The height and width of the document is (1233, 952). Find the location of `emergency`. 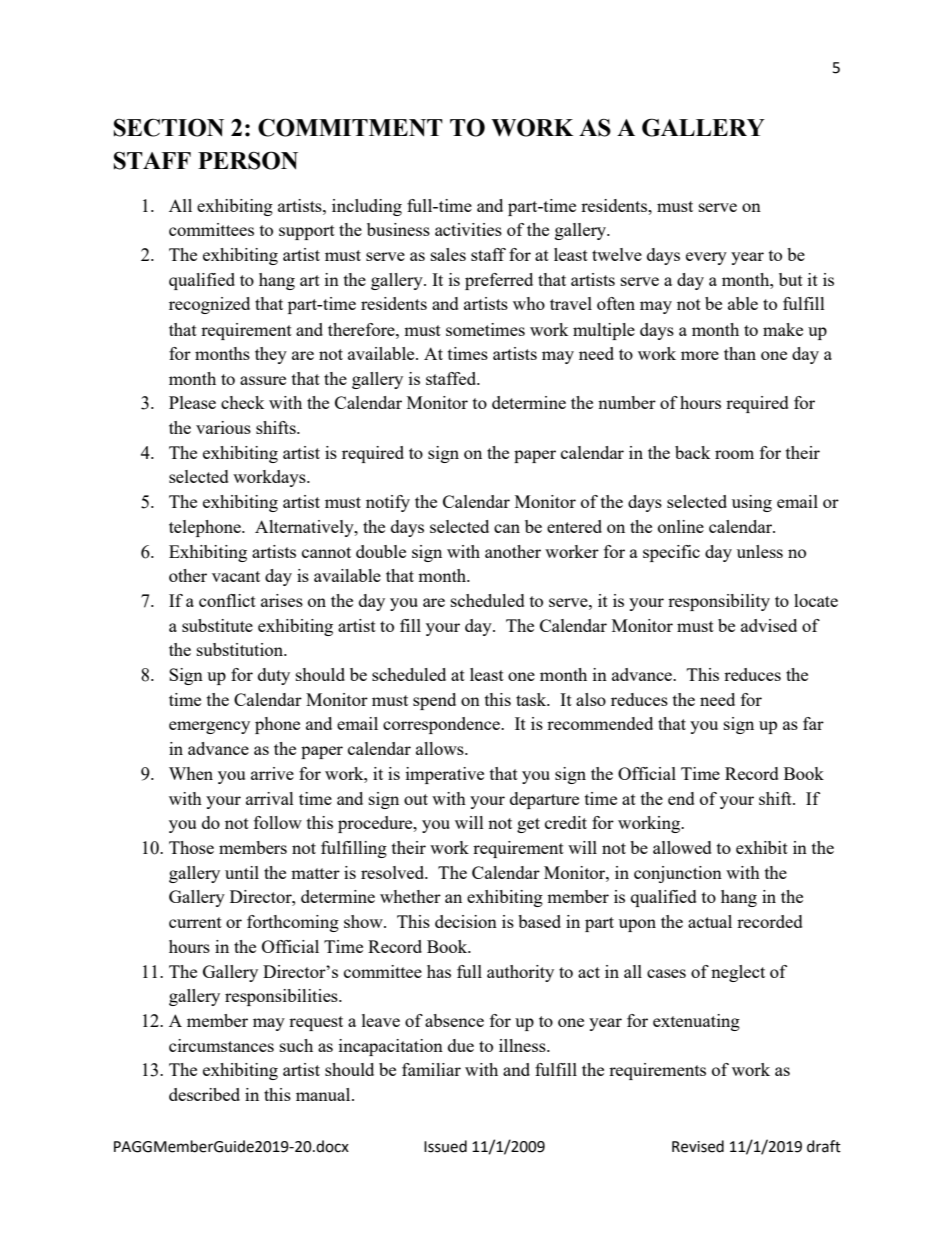

emergency is located at coordinates (209, 727).
